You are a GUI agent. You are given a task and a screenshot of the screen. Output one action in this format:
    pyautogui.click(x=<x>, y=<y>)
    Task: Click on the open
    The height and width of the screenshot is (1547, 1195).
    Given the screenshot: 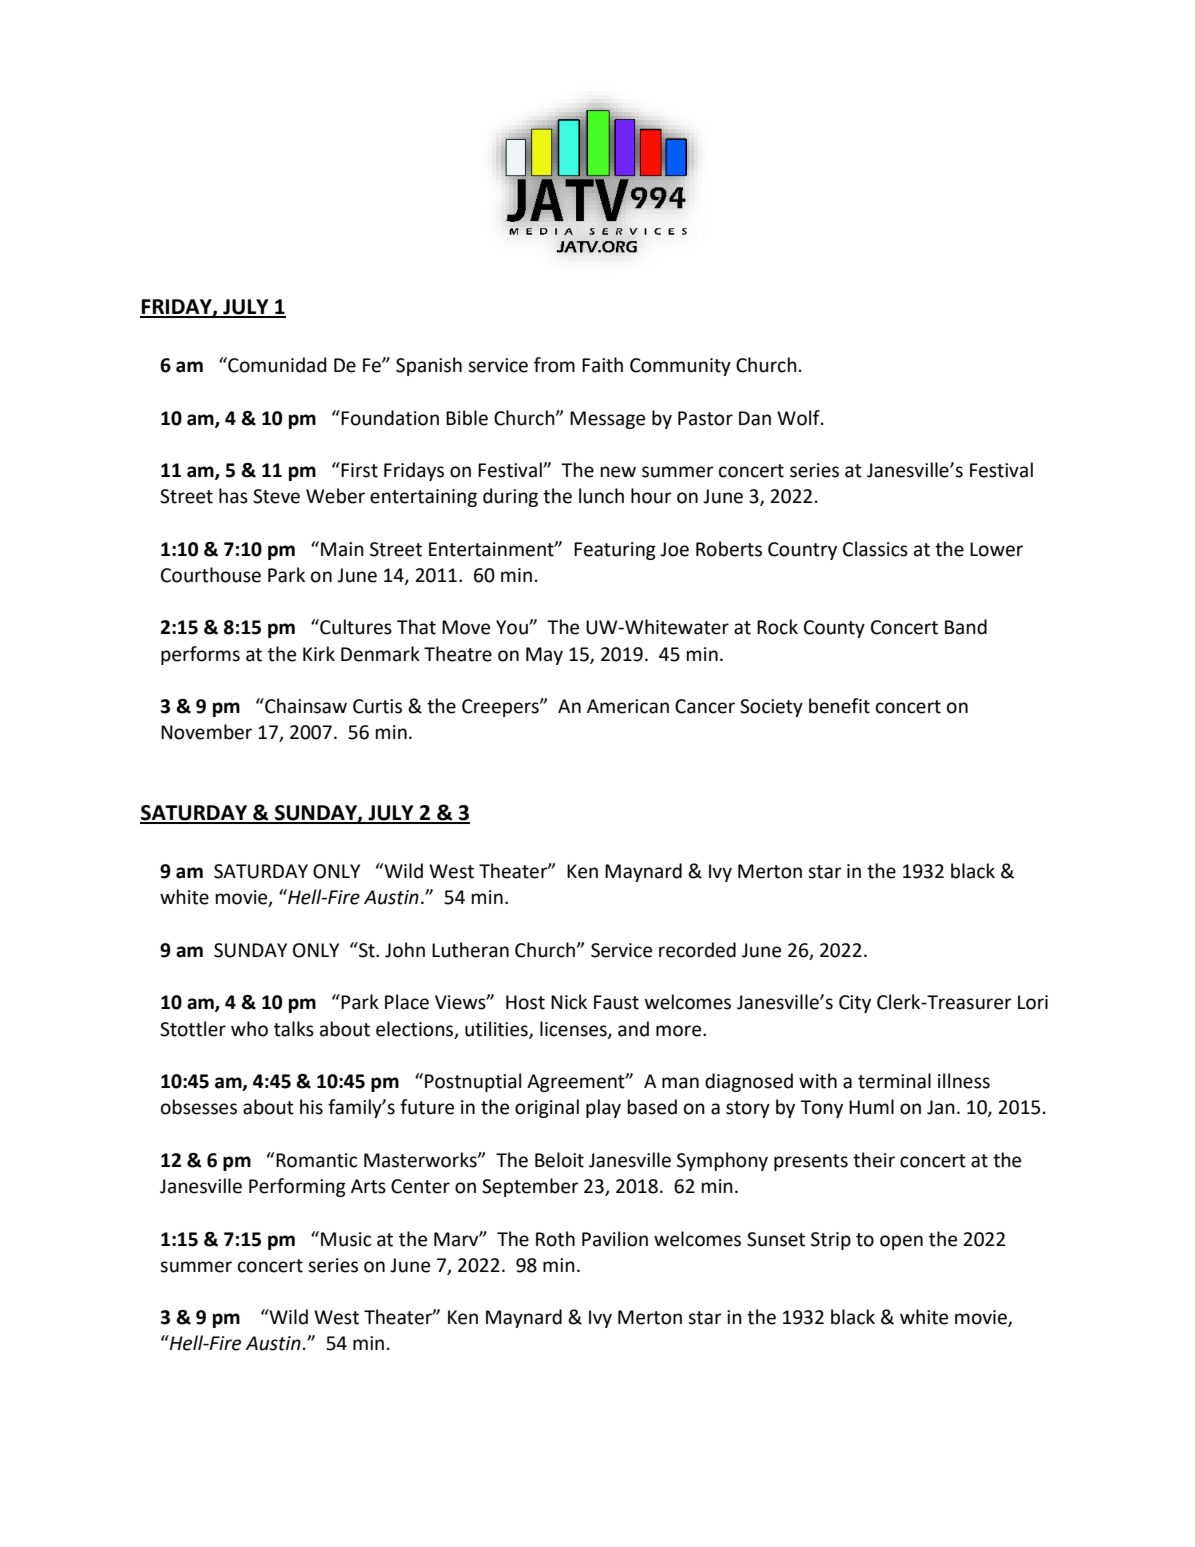 What is the action you would take?
    pyautogui.click(x=901, y=1242)
